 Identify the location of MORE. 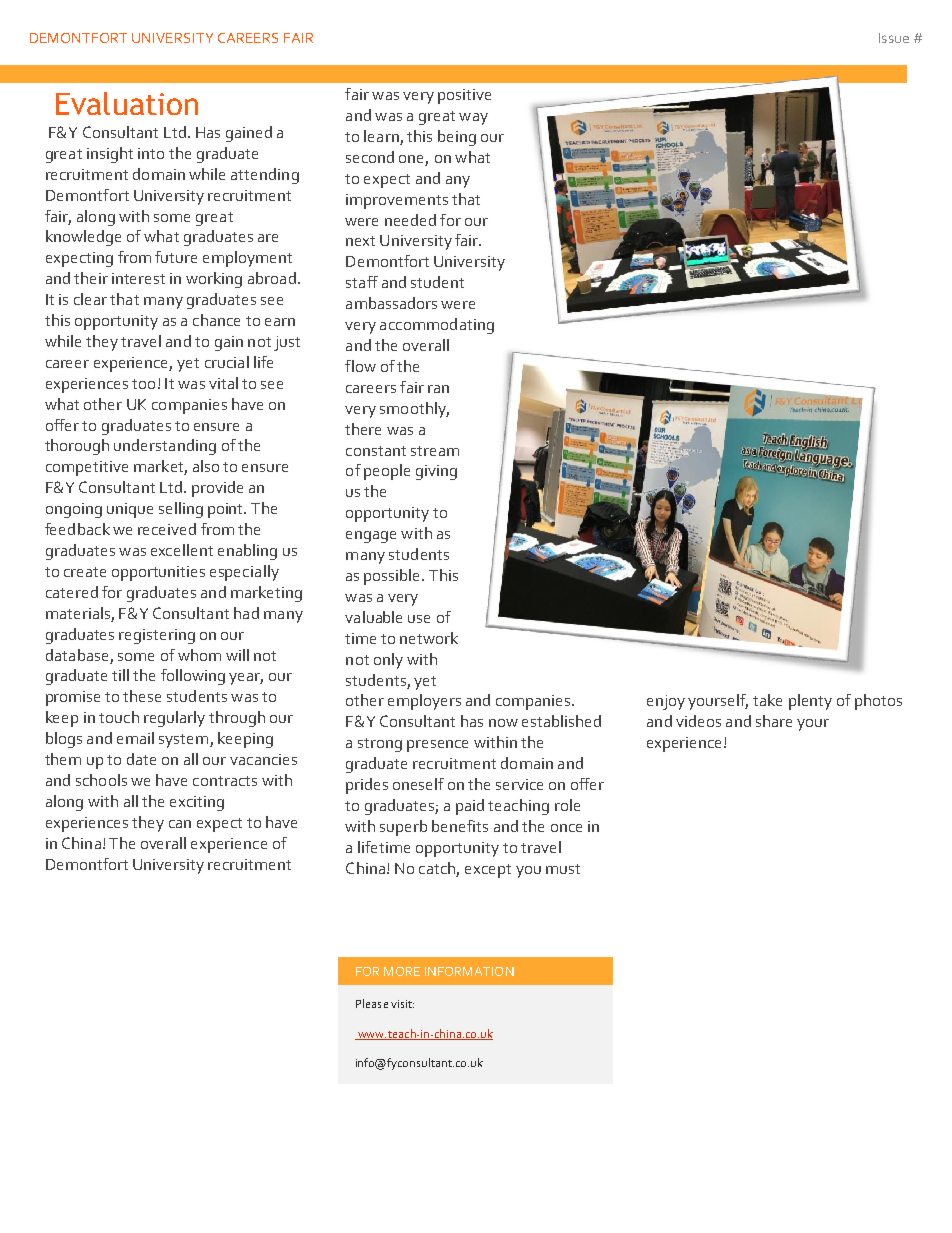
(402, 971).
